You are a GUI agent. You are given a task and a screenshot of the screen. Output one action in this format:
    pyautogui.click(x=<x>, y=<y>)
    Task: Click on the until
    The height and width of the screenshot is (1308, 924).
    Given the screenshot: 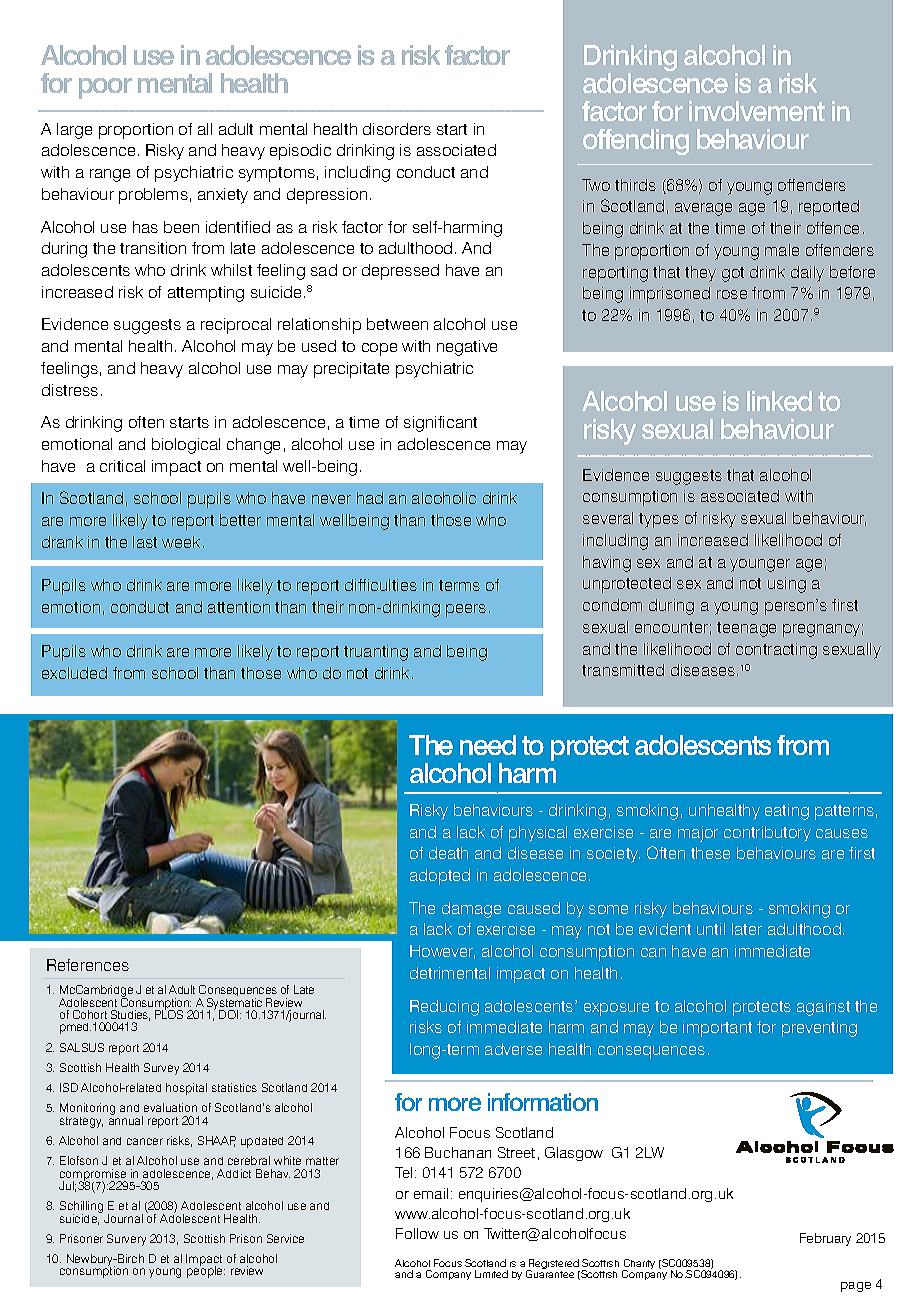 What is the action you would take?
    pyautogui.click(x=711, y=929)
